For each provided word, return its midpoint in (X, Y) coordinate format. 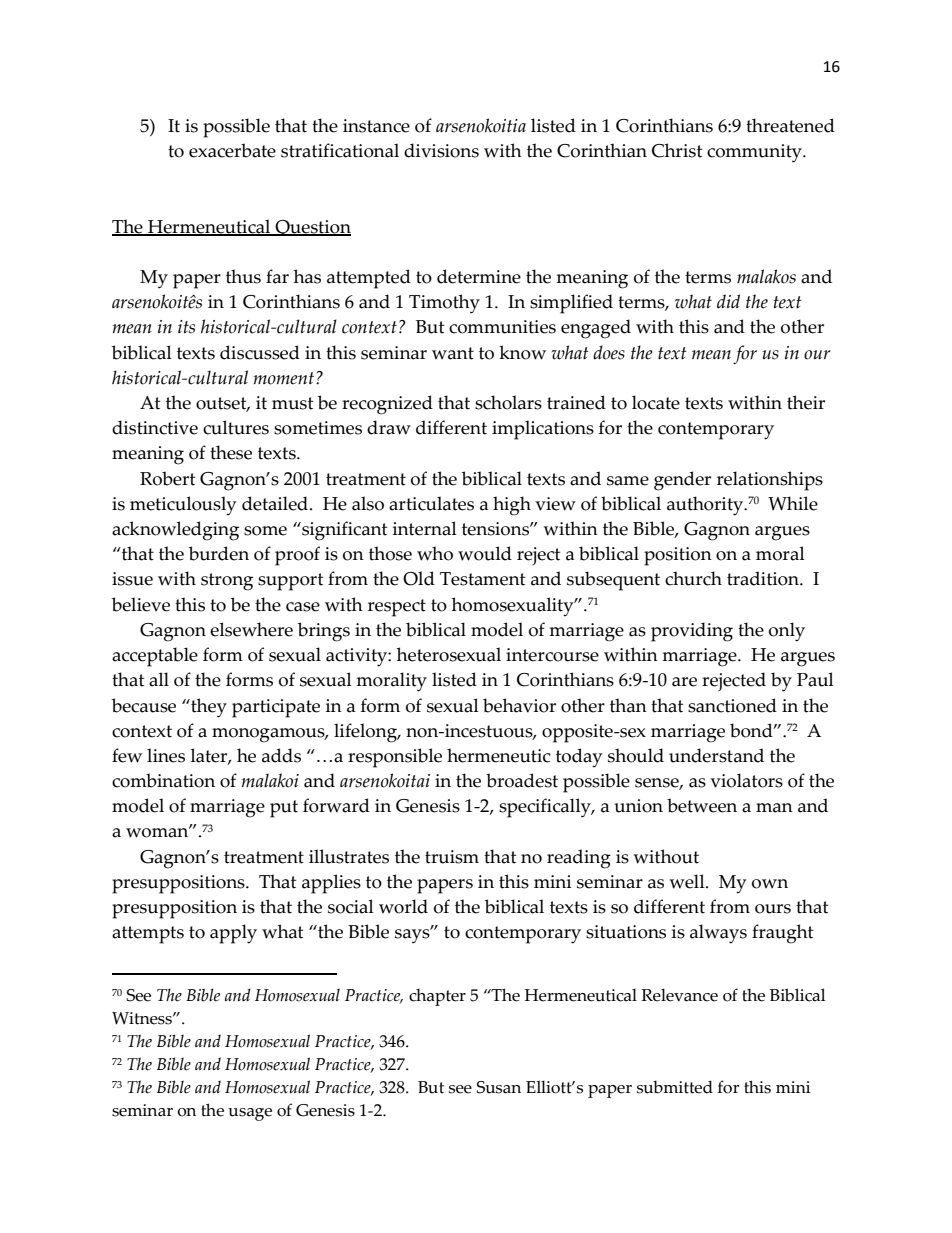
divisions (441, 150)
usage (250, 1114)
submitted (675, 1087)
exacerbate (232, 150)
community (755, 153)
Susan (499, 1087)
